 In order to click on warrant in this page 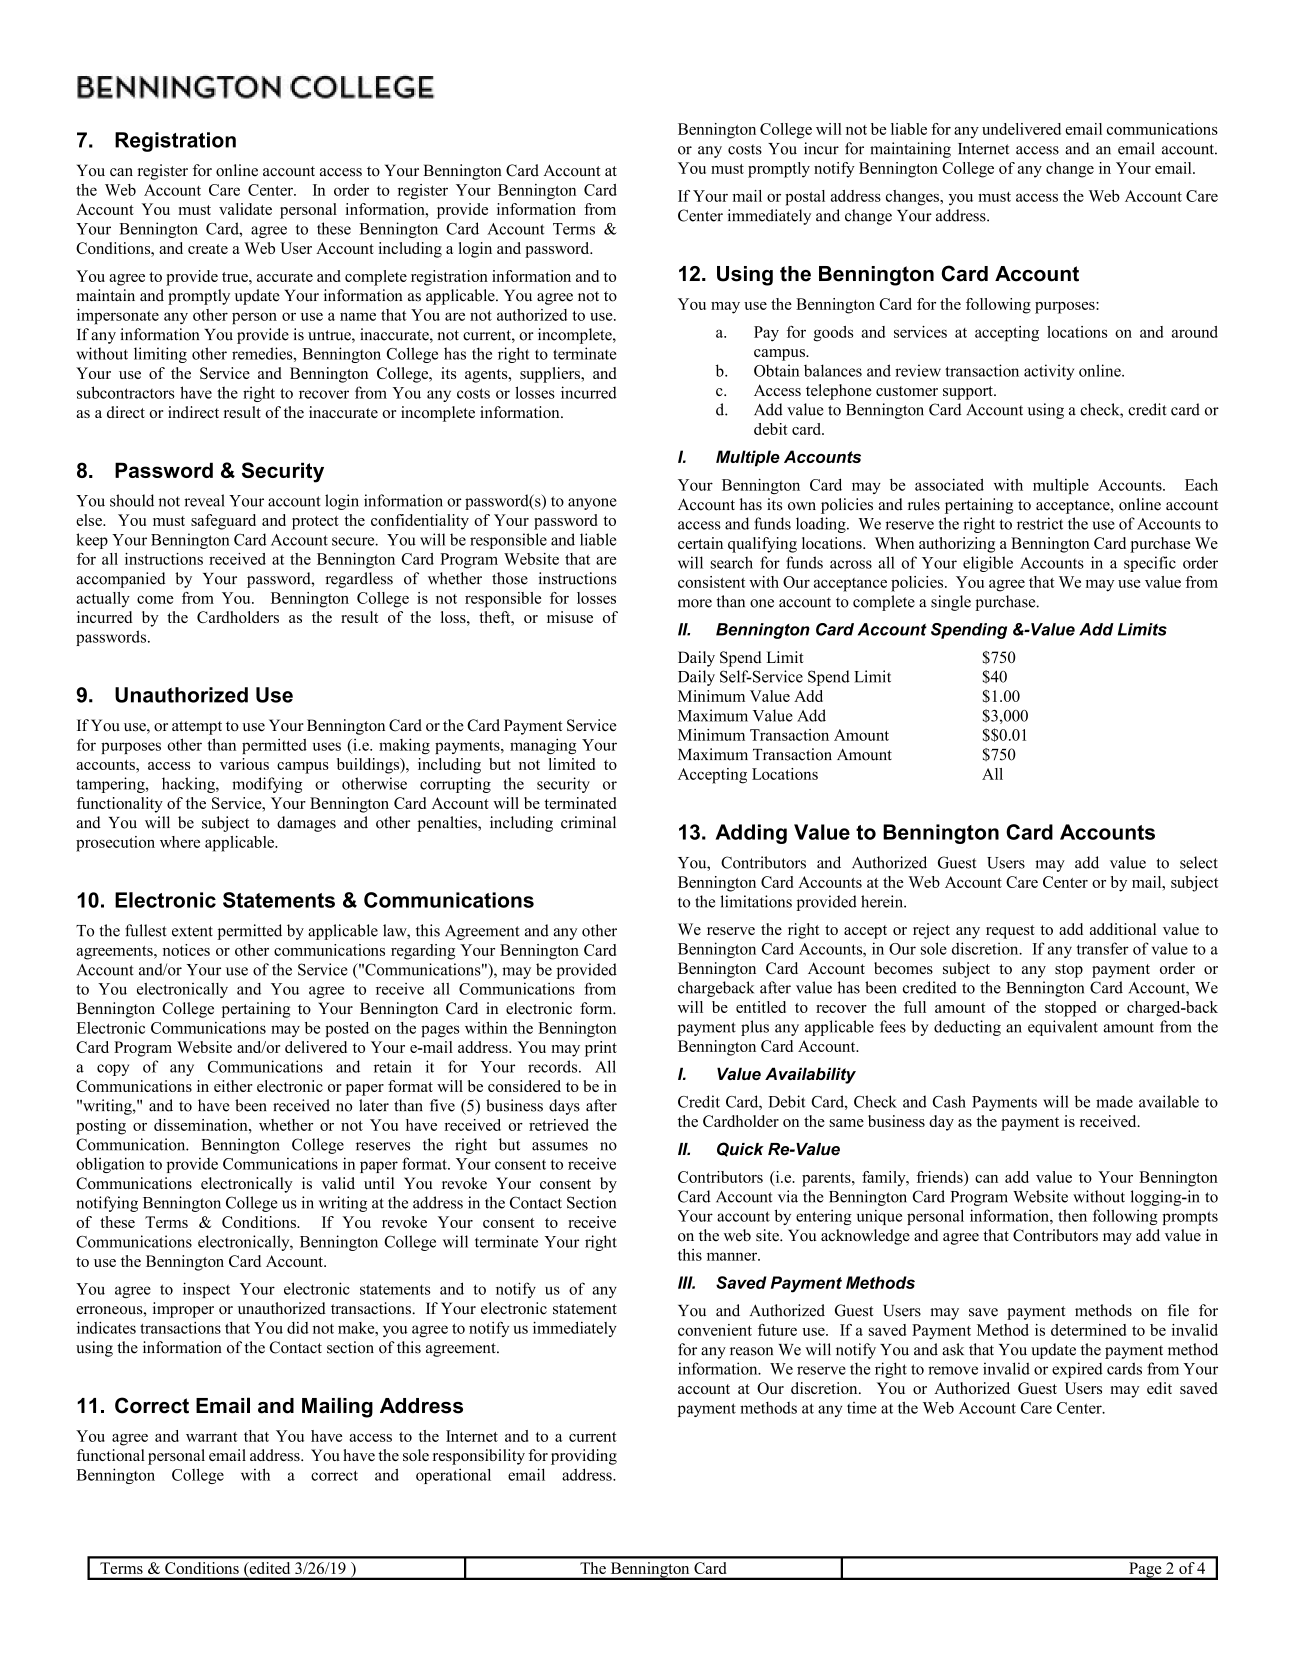, I will do `click(211, 1437)`.
